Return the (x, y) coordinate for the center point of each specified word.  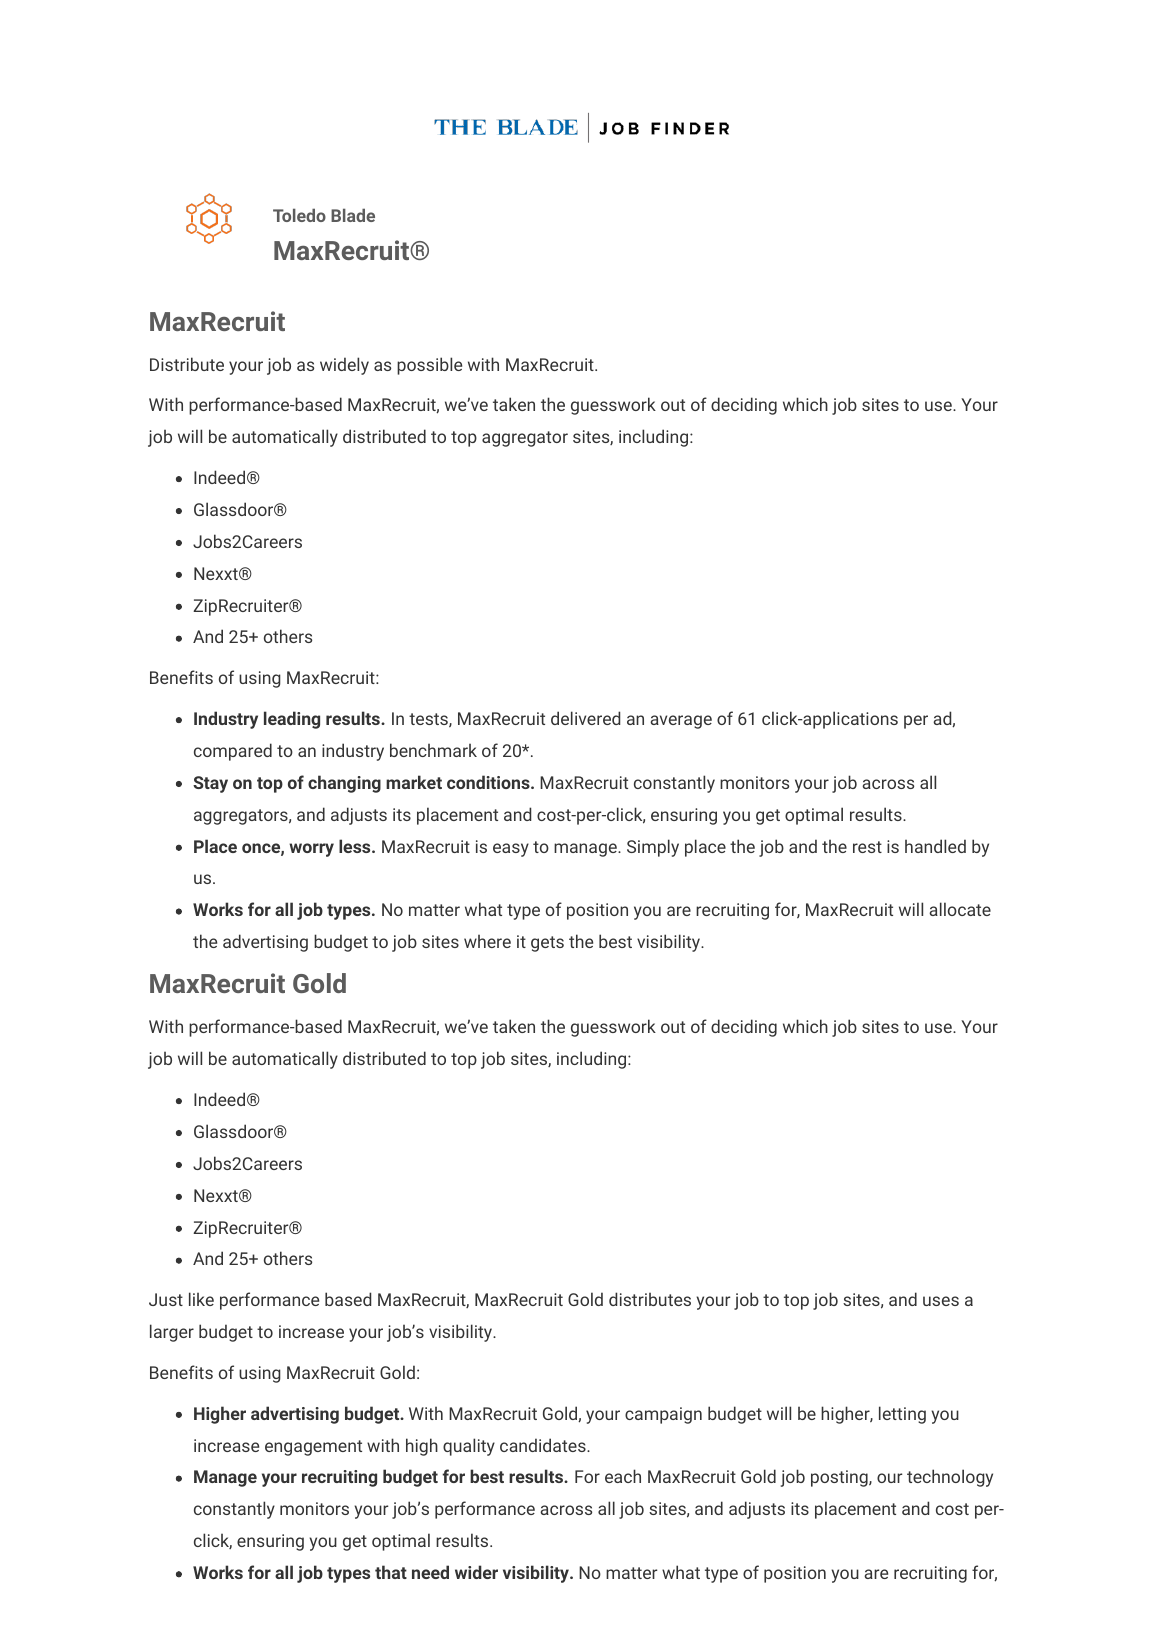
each (623, 1476)
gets (547, 944)
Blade (353, 215)
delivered (585, 718)
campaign (663, 1415)
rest (867, 847)
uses (941, 1301)
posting (840, 1478)
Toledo (299, 215)
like (201, 1299)
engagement (313, 1448)
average (681, 722)
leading (292, 720)
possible (429, 366)
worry (311, 850)
